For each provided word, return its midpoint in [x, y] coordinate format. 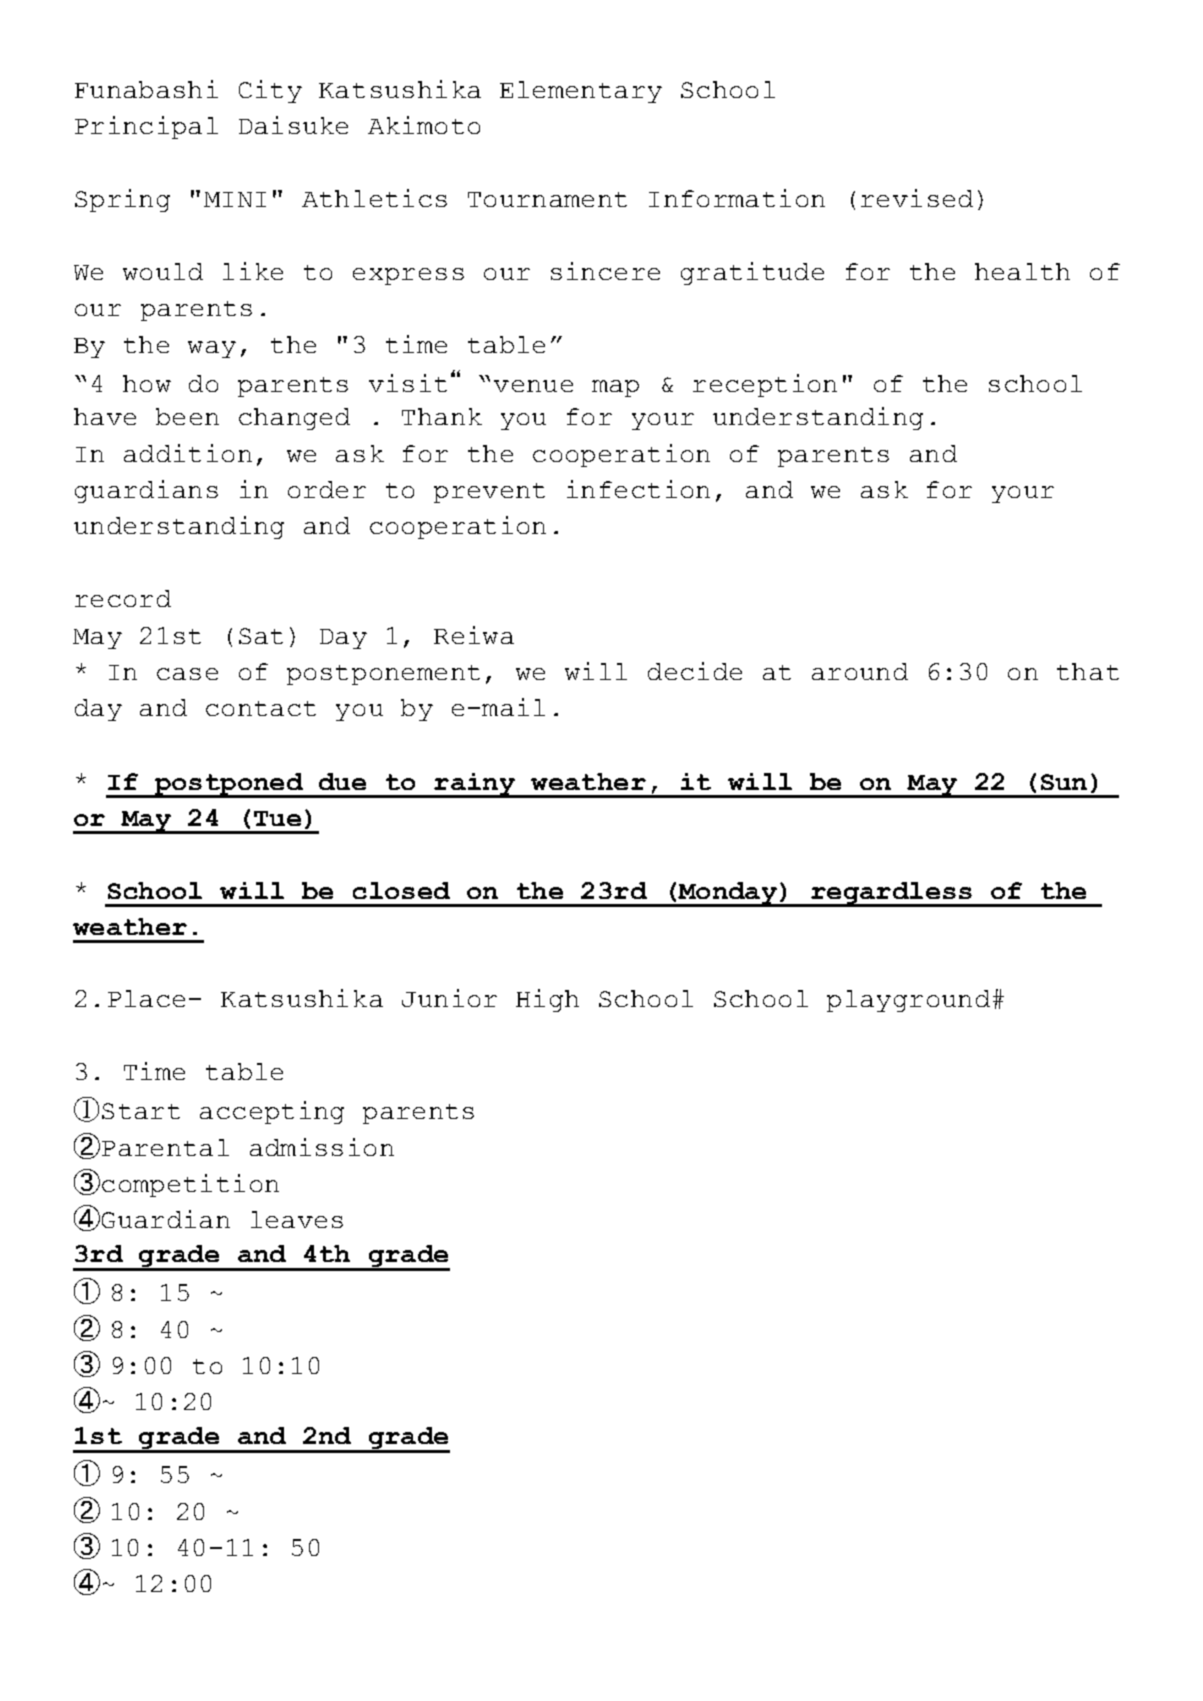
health [1022, 271]
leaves [297, 1219]
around [860, 671]
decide [695, 671]
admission [322, 1147]
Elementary [581, 92]
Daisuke [293, 125]
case [187, 674]
